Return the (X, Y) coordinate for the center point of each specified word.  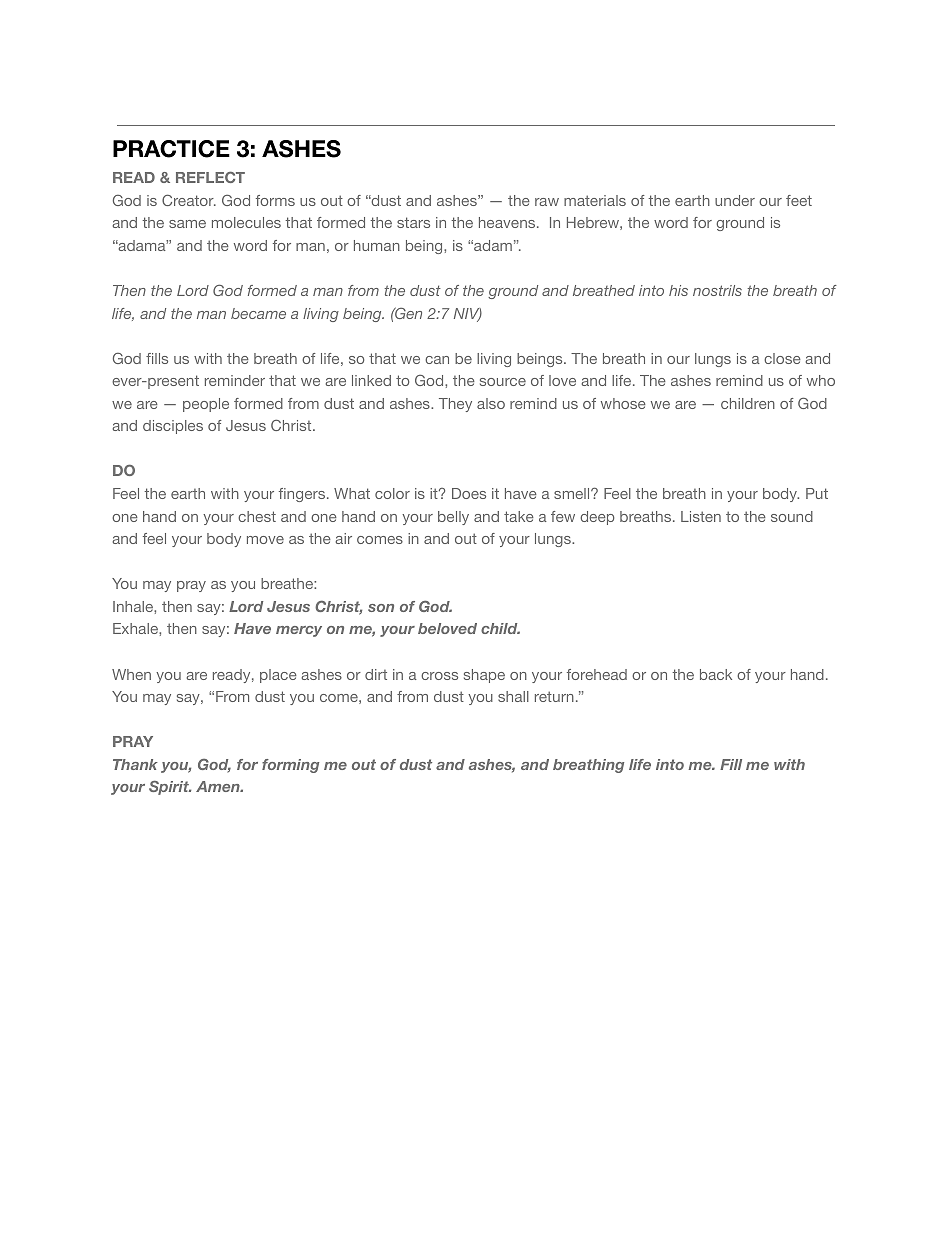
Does (469, 493)
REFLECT (210, 177)
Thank (135, 764)
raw (547, 202)
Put (817, 493)
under (735, 200)
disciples (173, 427)
